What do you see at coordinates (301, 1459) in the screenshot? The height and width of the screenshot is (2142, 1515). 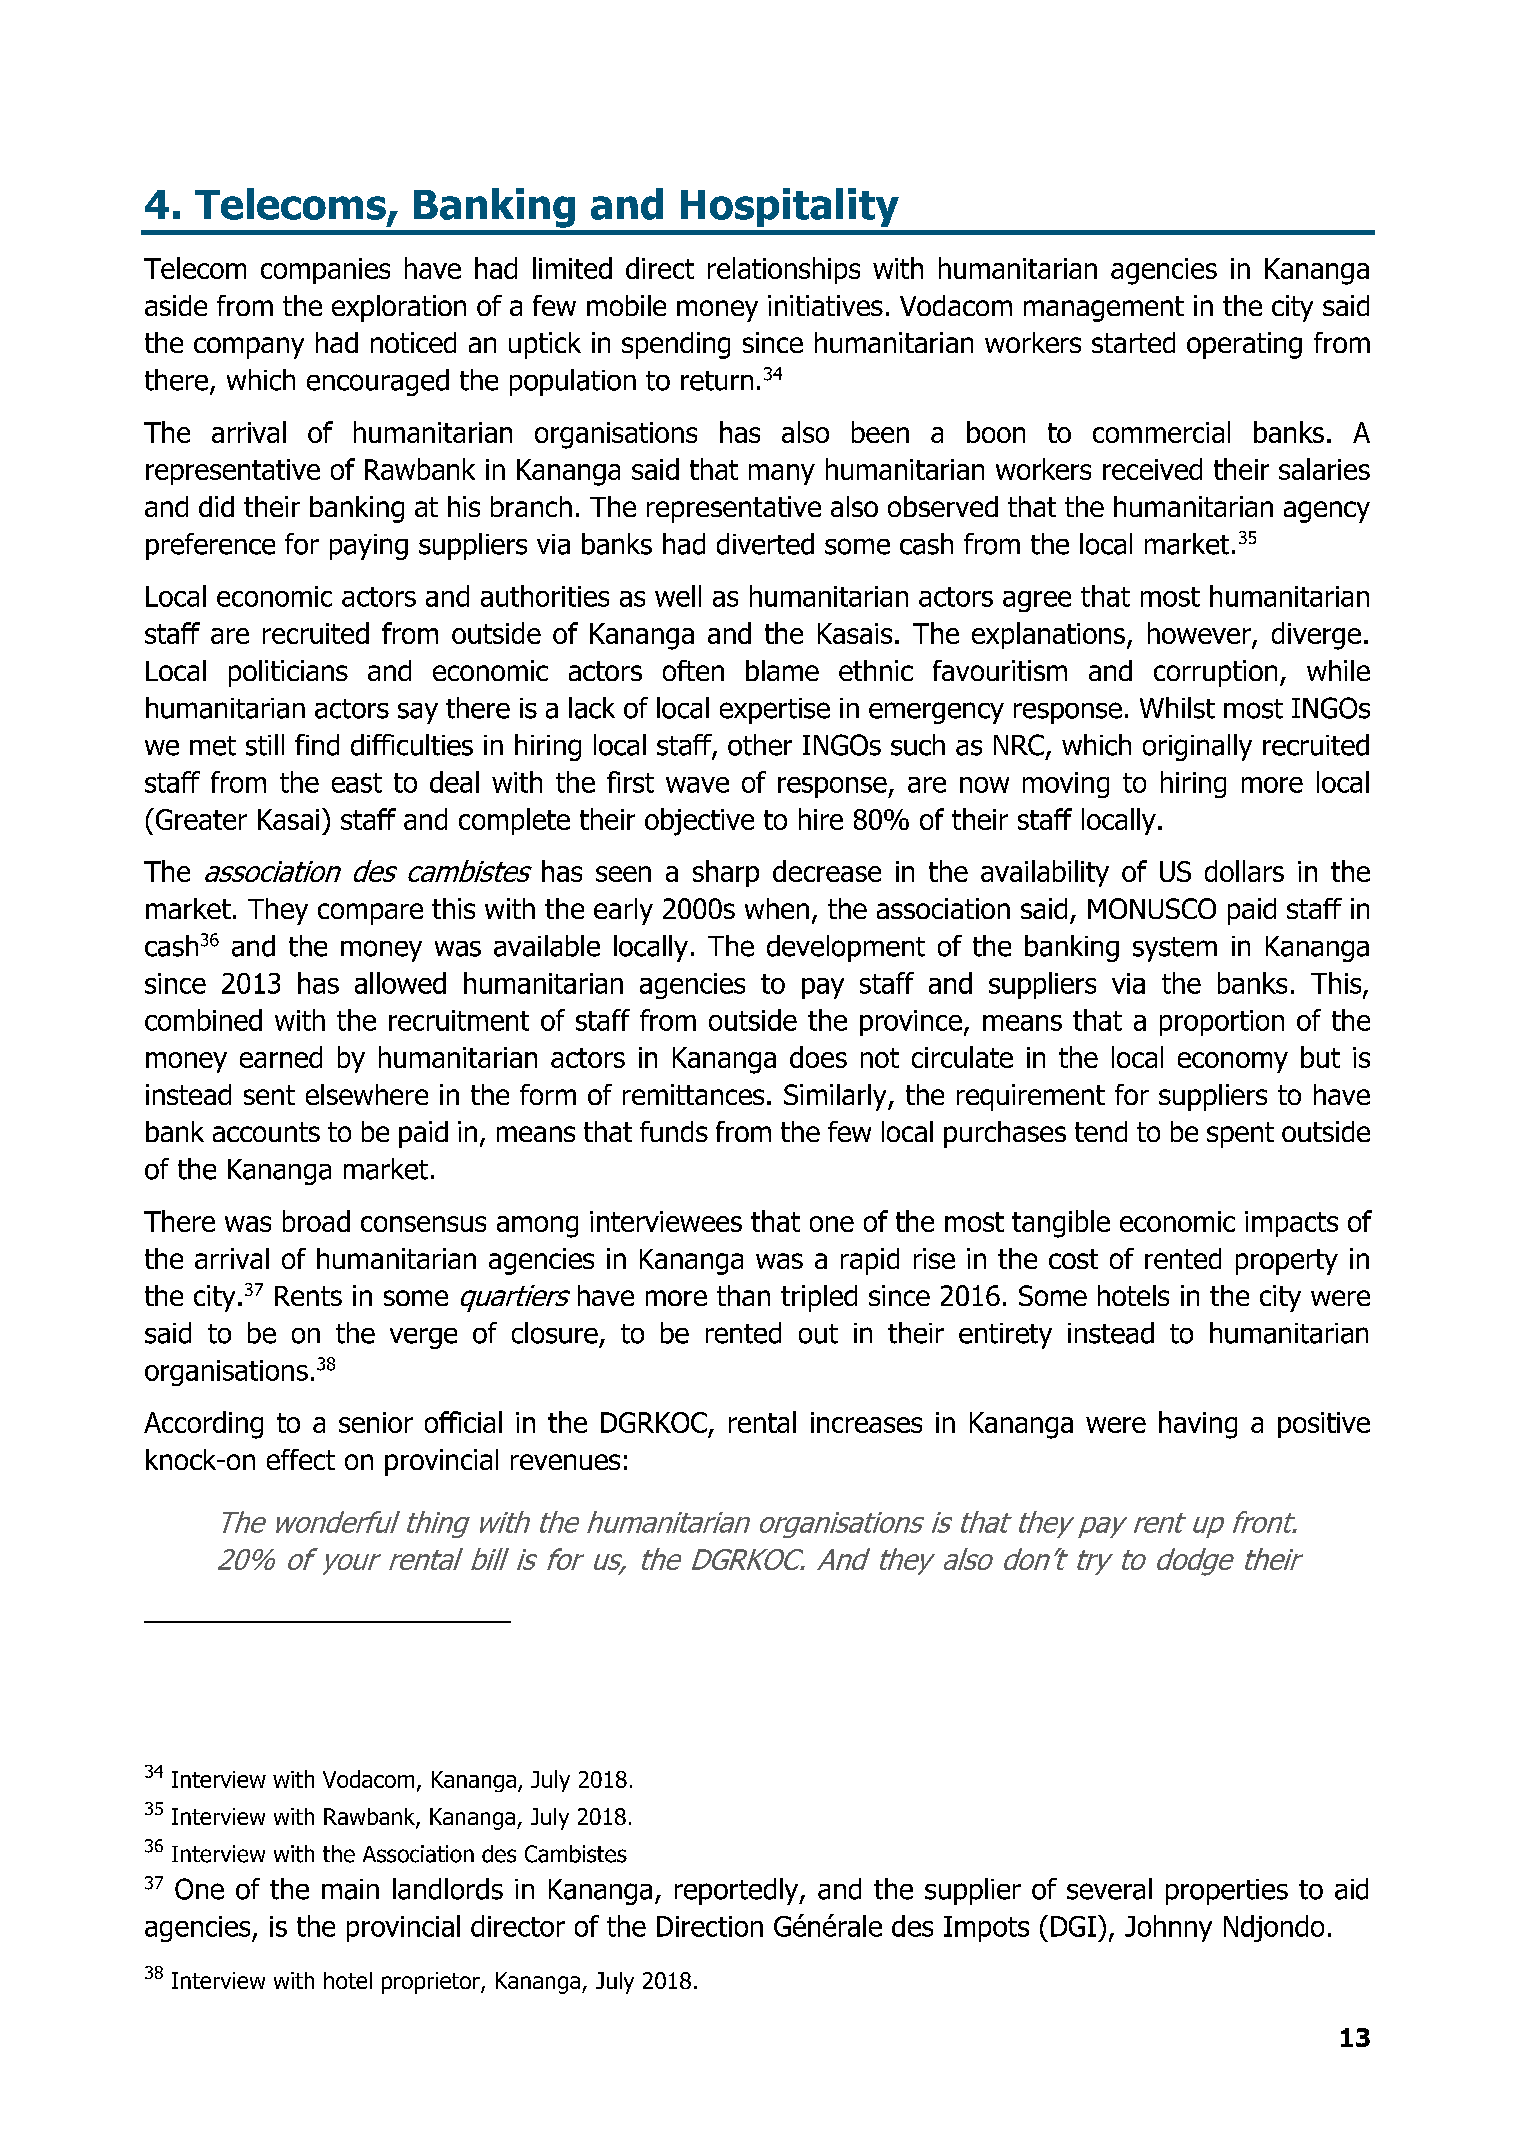 I see `effect` at bounding box center [301, 1459].
